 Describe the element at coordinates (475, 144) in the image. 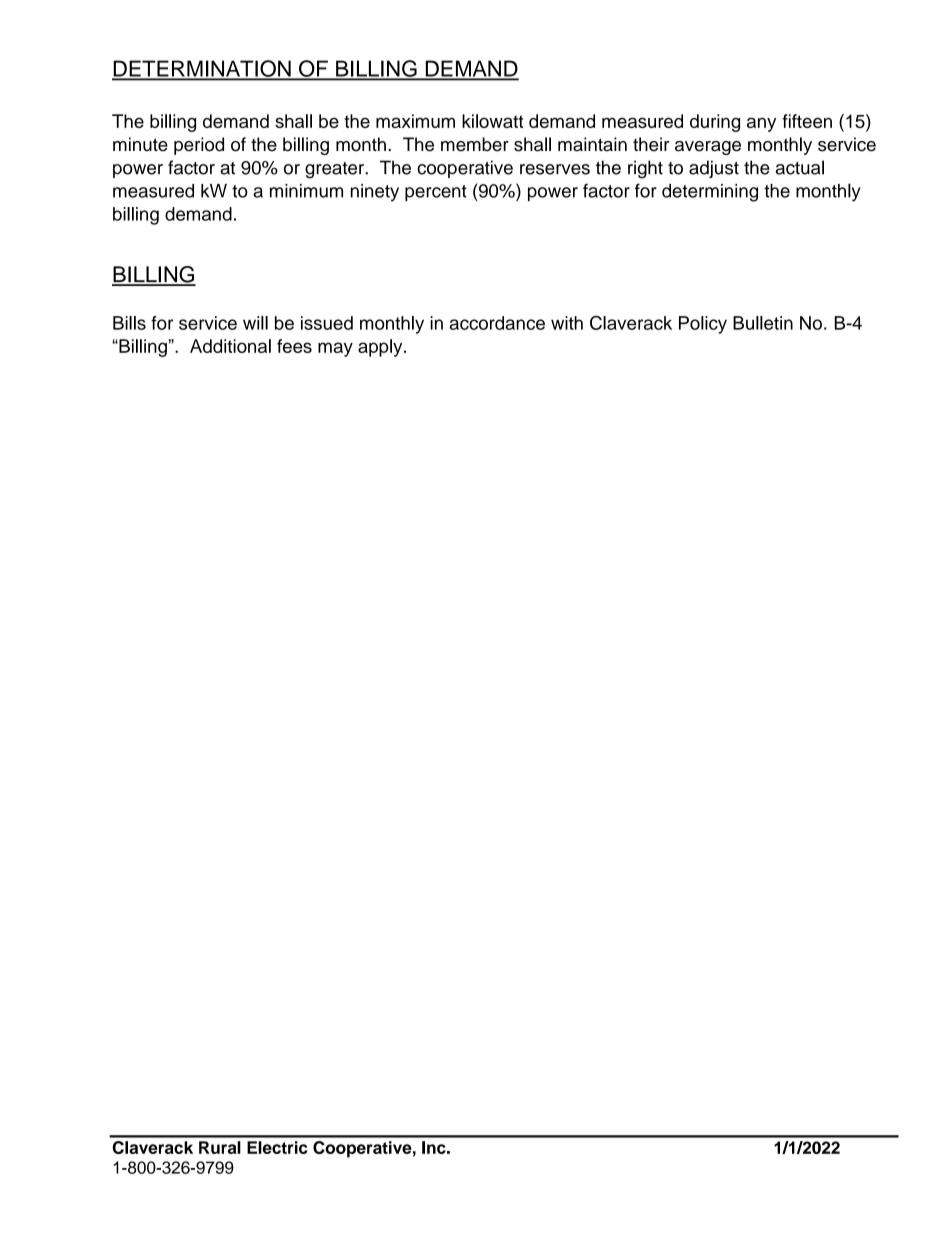

I see `member` at that location.
